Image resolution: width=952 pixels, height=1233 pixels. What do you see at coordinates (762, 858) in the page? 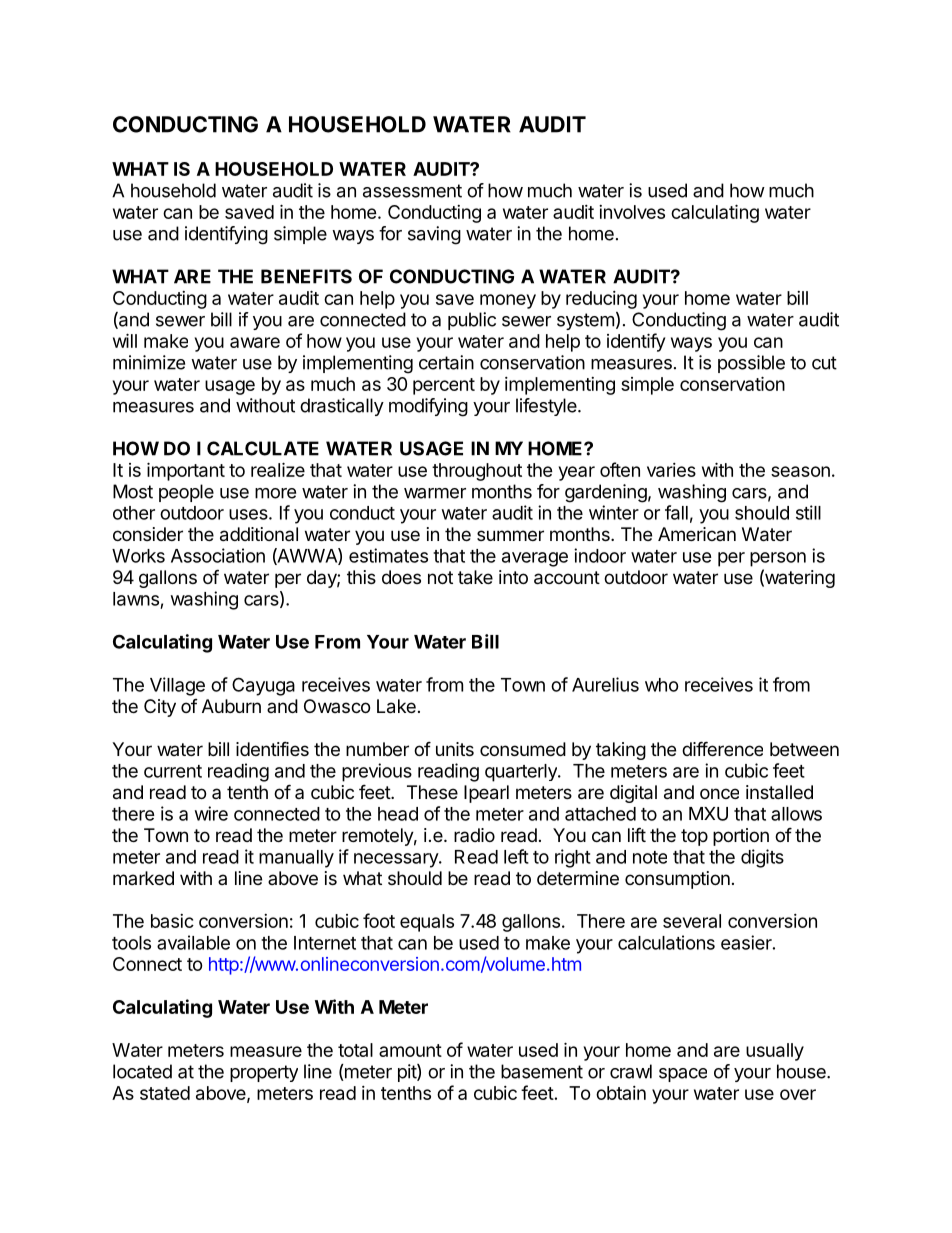
I see `digits` at bounding box center [762, 858].
